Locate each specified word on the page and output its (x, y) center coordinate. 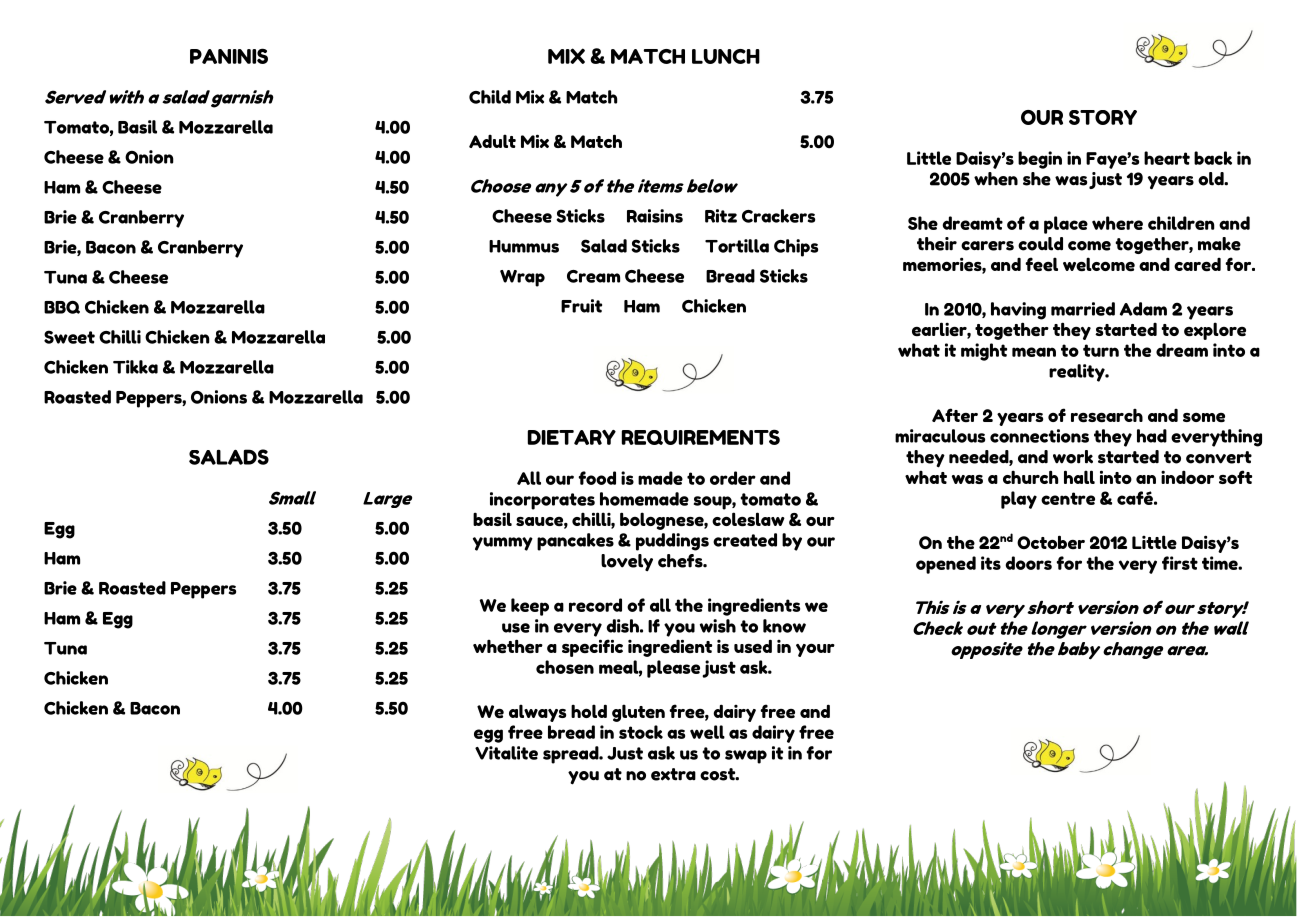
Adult (492, 141)
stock (641, 732)
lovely (627, 563)
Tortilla (737, 246)
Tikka (135, 367)
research (1107, 416)
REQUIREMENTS (701, 437)
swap (746, 757)
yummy (503, 544)
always (537, 713)
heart (1167, 158)
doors (1028, 563)
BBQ (62, 307)
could (1040, 244)
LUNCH (726, 56)
